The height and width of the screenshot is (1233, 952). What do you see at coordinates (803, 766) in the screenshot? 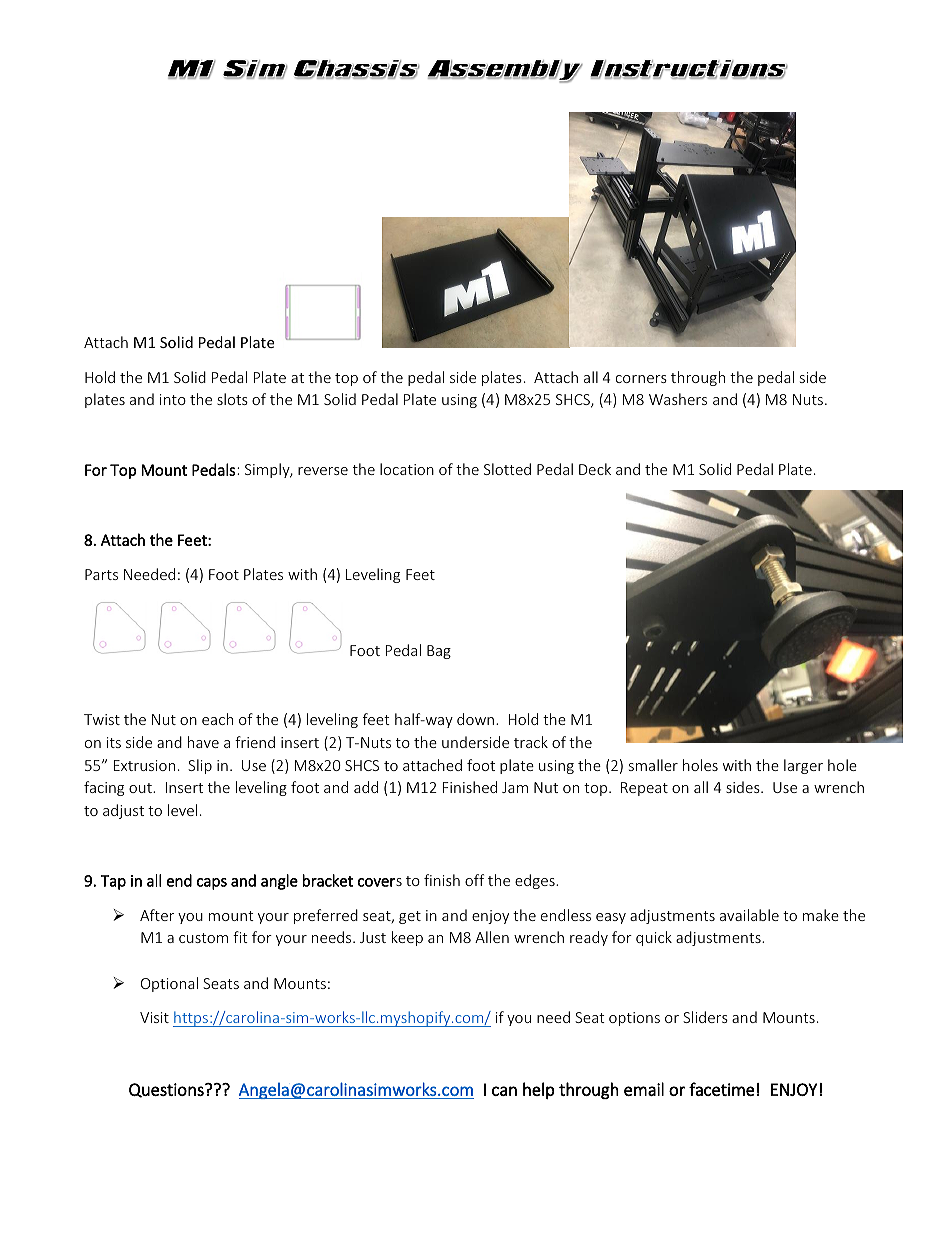
I see `larger` at bounding box center [803, 766].
